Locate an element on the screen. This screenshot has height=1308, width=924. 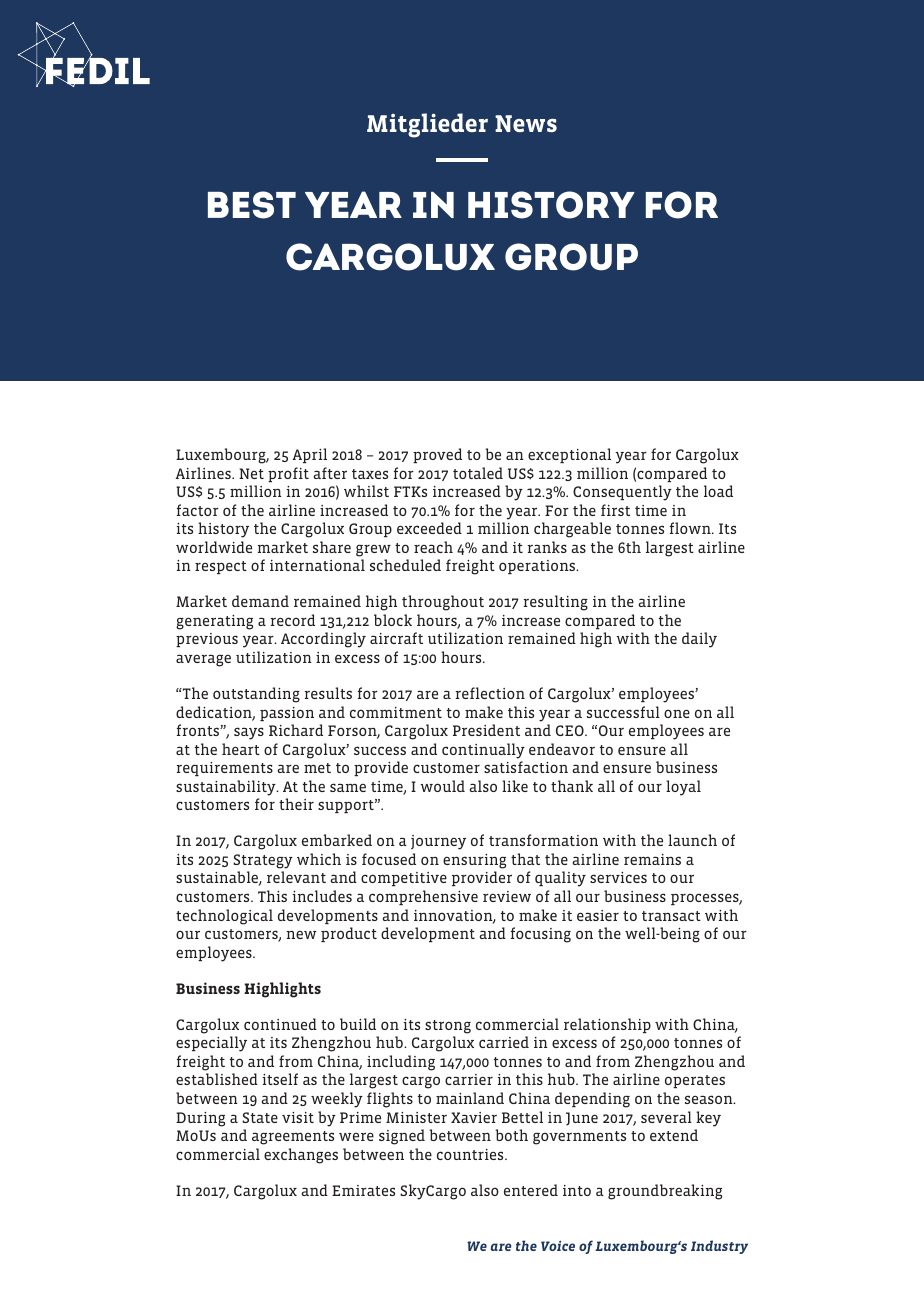
exceptional is located at coordinates (569, 455).
